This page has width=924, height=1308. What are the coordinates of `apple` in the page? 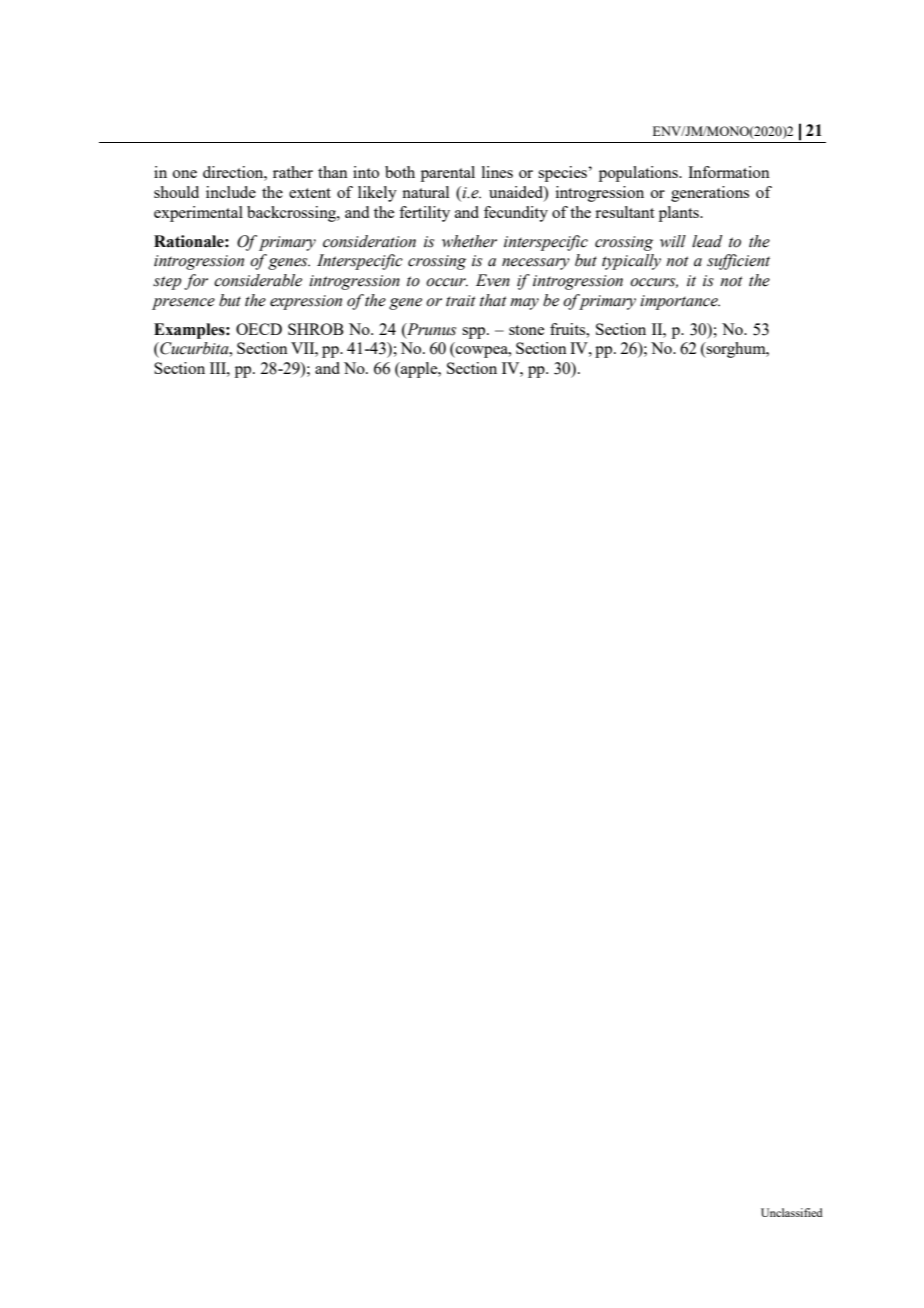 It's located at (419, 370).
